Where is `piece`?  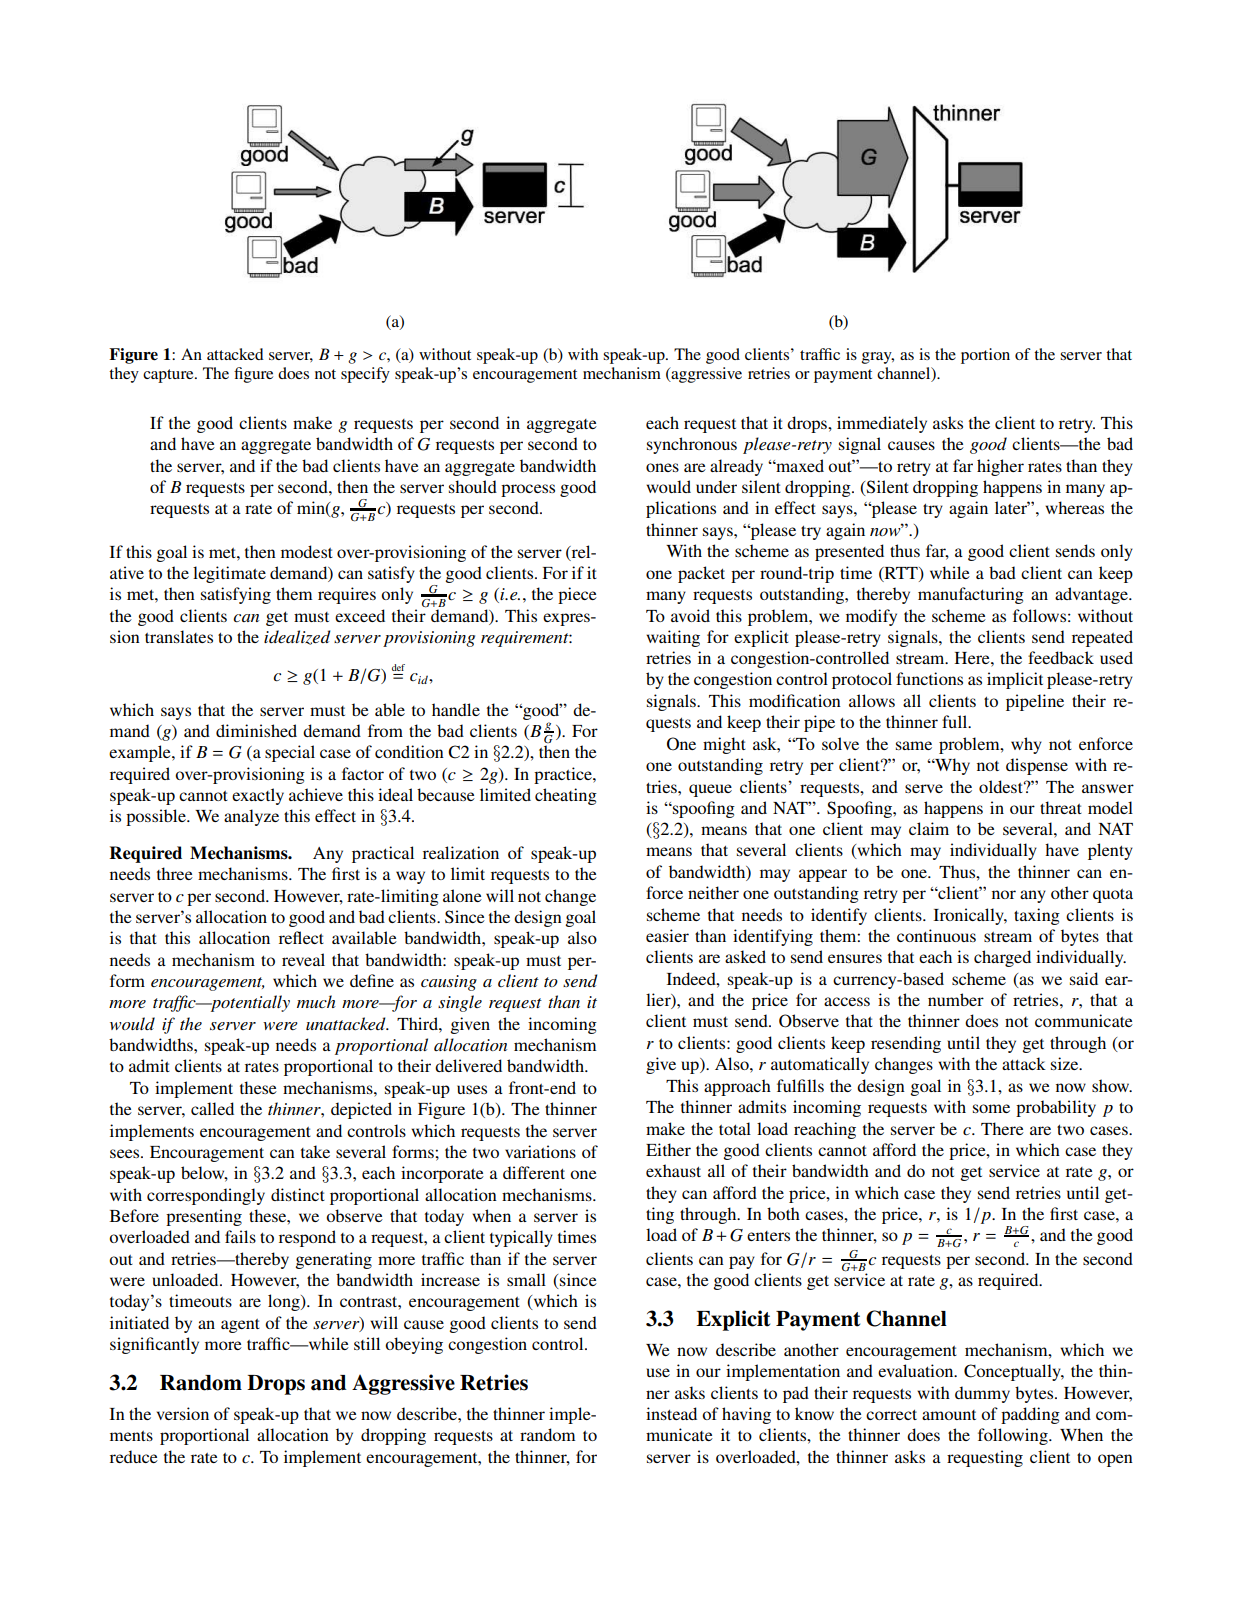
piece is located at coordinates (577, 595).
